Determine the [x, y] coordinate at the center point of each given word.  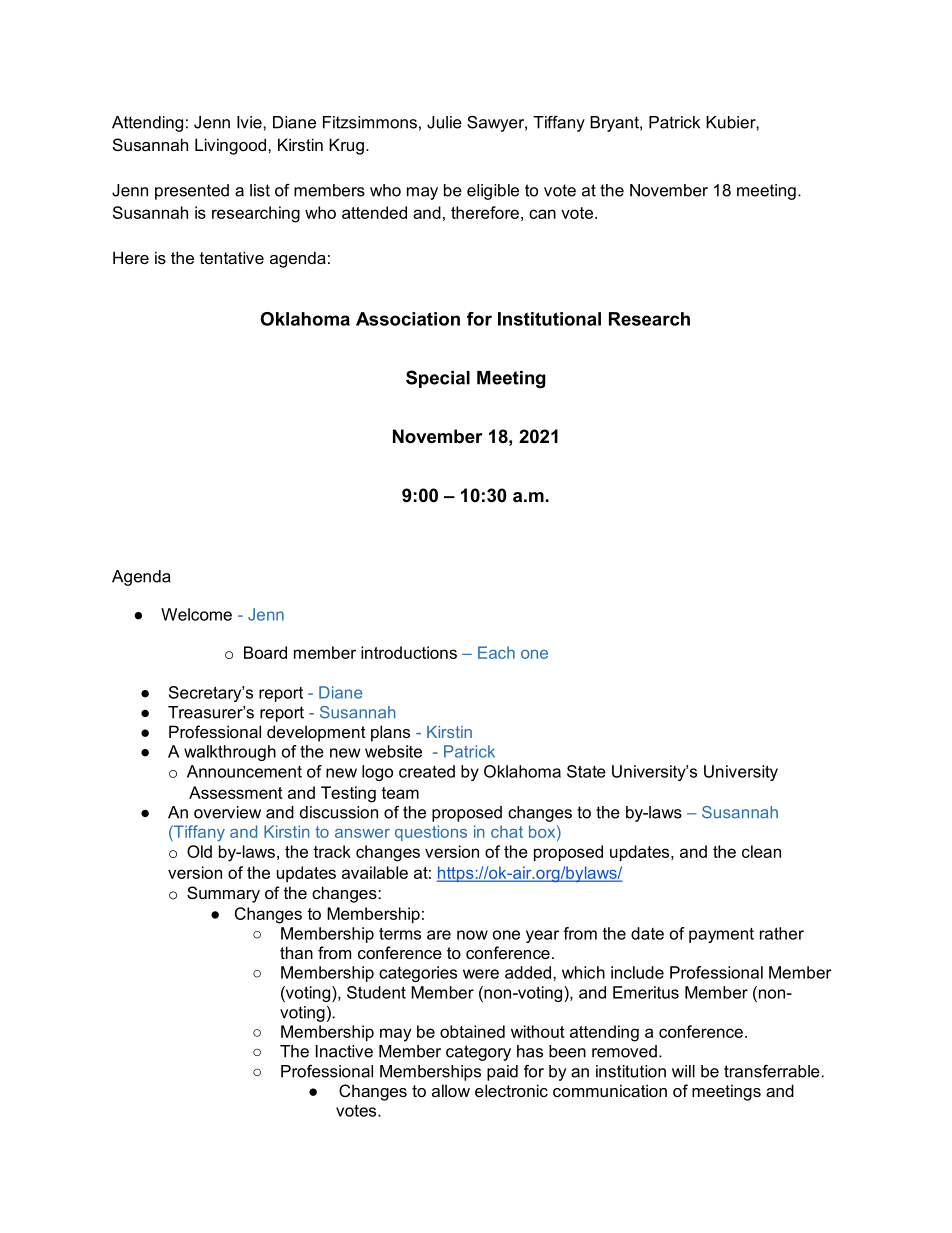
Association [408, 319]
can [542, 214]
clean [761, 851]
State [586, 771]
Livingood [230, 146]
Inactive [344, 1051]
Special [438, 379]
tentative [232, 257]
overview [227, 812]
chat [507, 831]
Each [496, 652]
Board [265, 652]
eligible [493, 192]
